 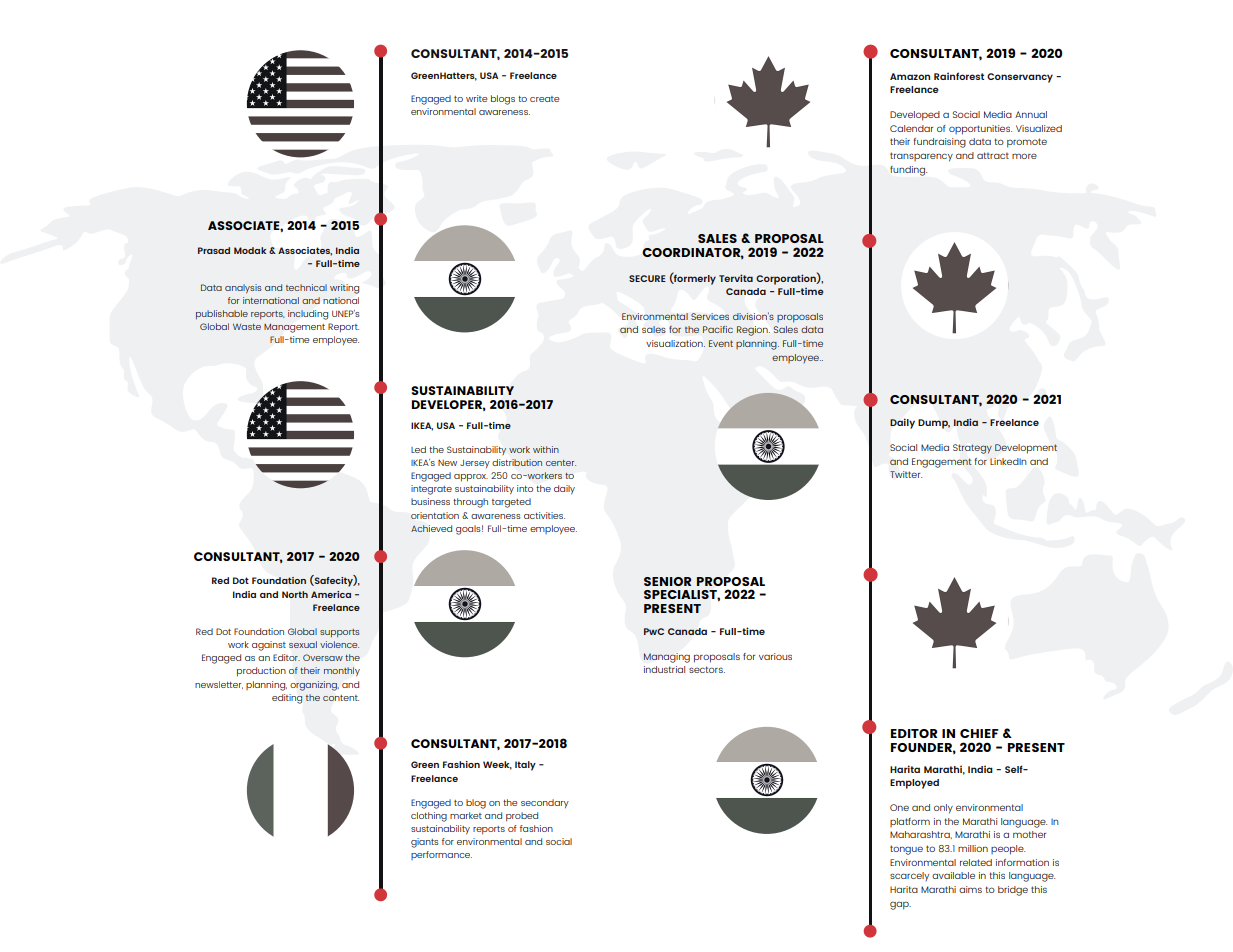 What do you see at coordinates (979, 733) in the page?
I see `CHIEF` at bounding box center [979, 733].
